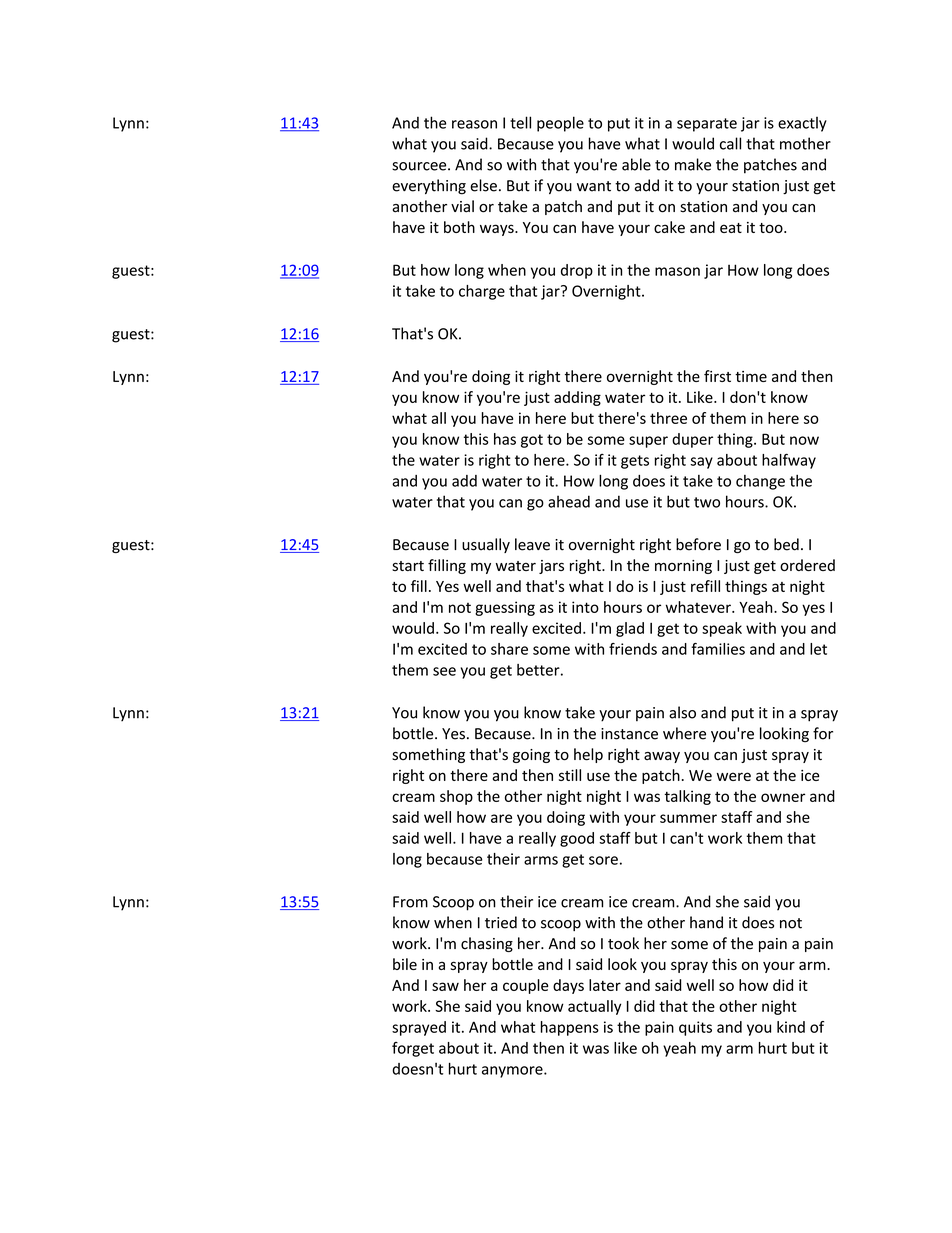 This screenshot has height=1233, width=952. Describe the element at coordinates (585, 607) in the screenshot. I see `into` at that location.
